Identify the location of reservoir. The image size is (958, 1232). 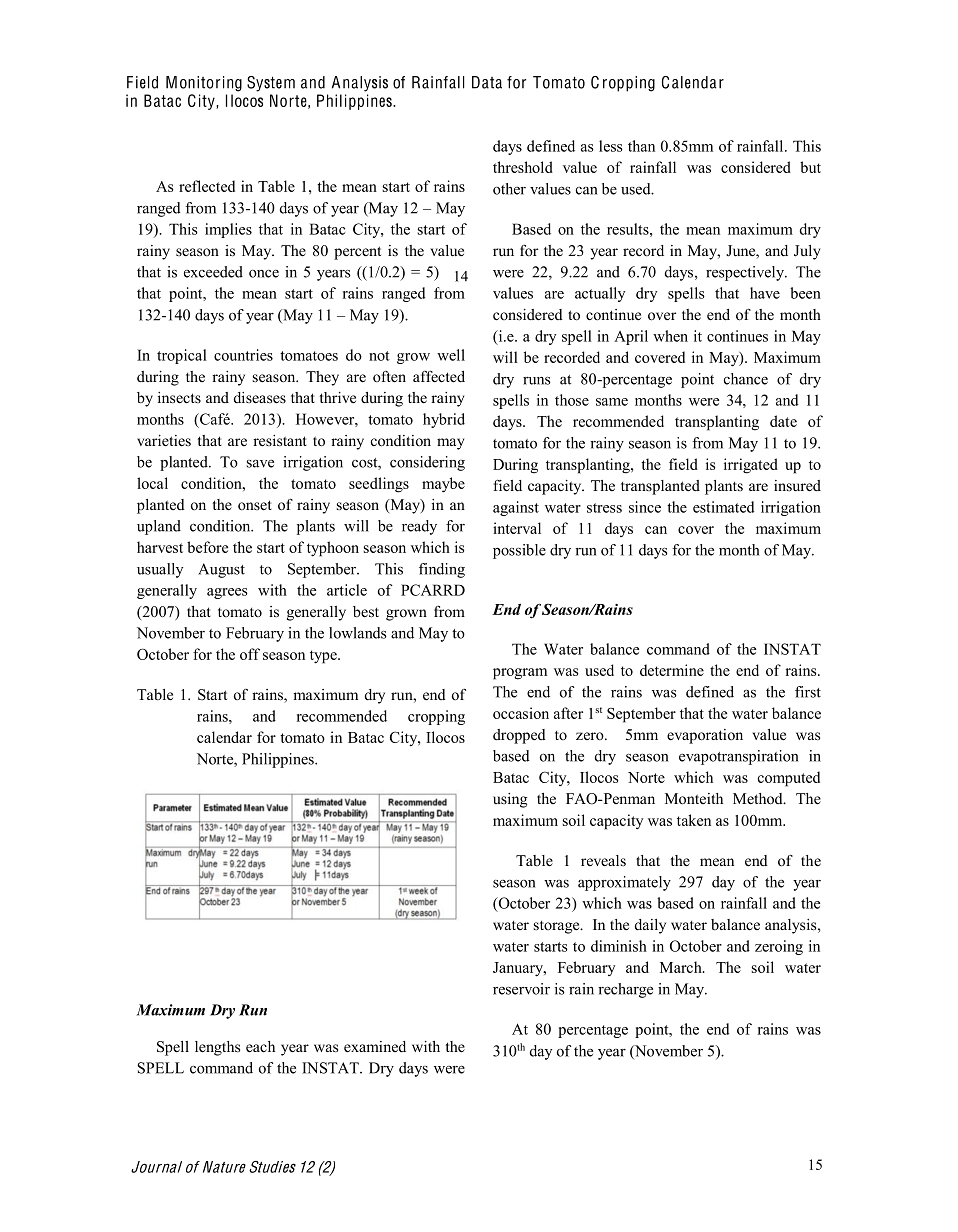
(521, 989).
